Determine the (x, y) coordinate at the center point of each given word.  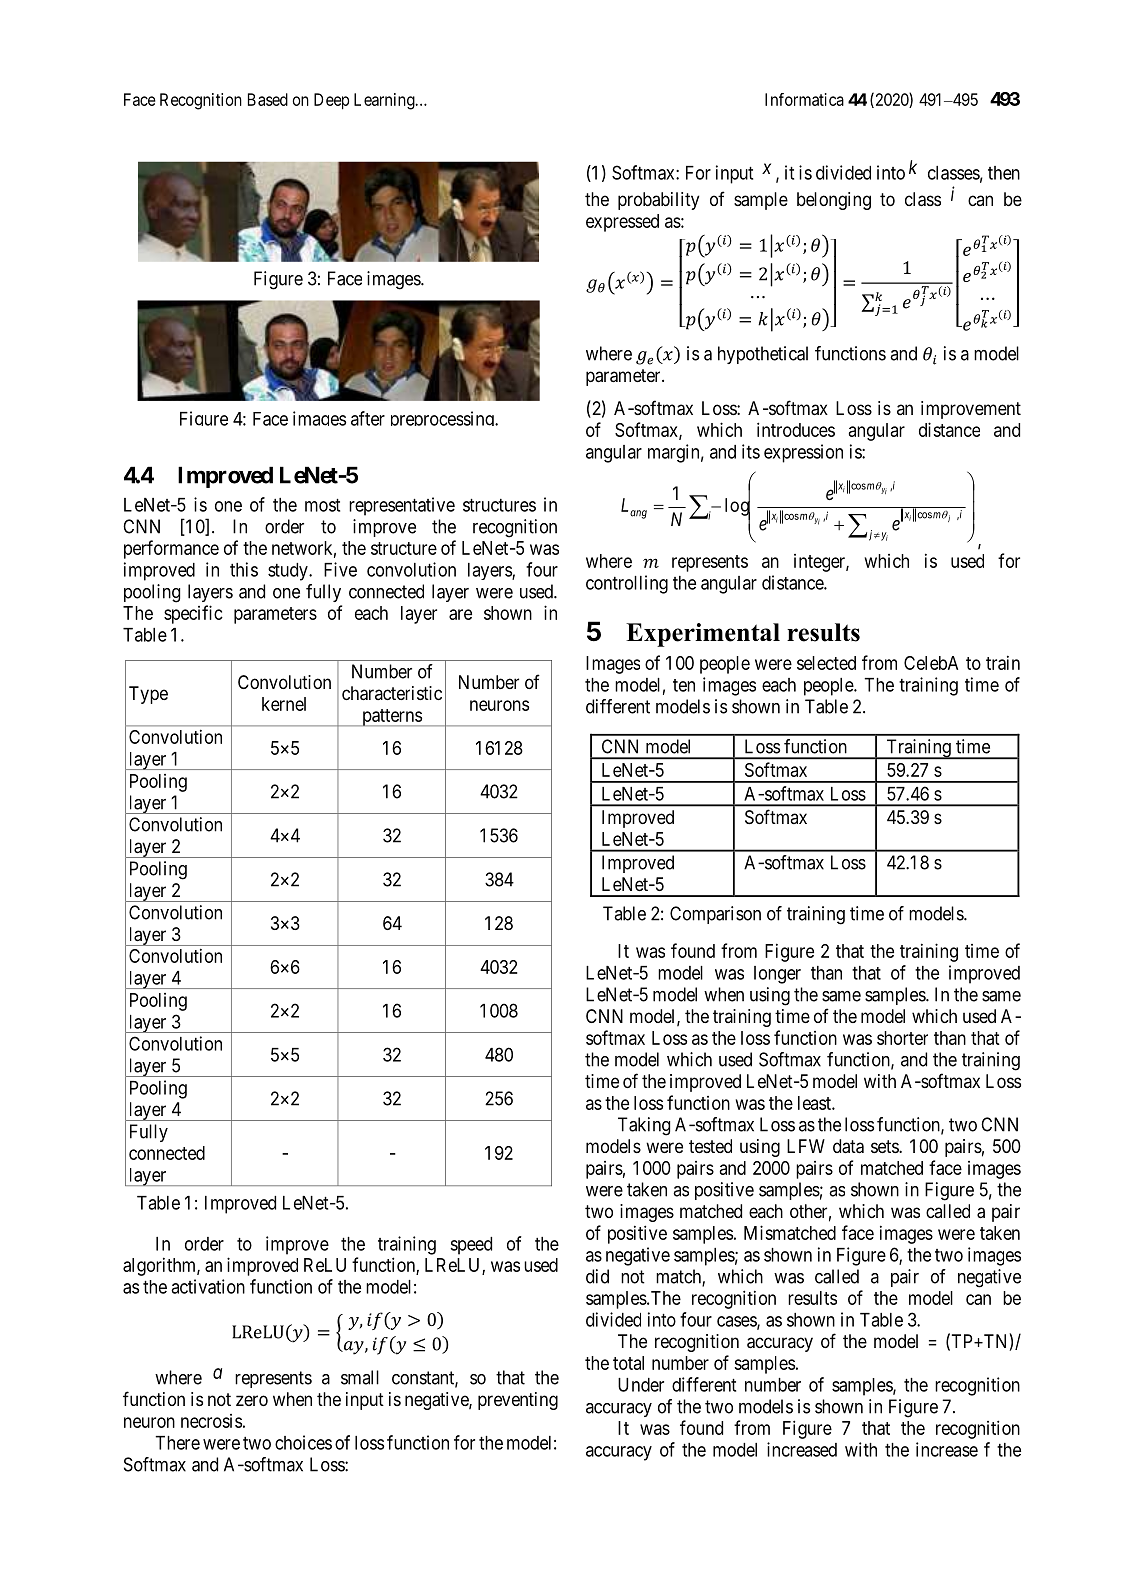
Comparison (715, 915)
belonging (834, 201)
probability (658, 201)
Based (268, 99)
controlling (627, 584)
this (244, 569)
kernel (284, 704)
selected (826, 663)
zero (252, 1400)
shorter (902, 1038)
